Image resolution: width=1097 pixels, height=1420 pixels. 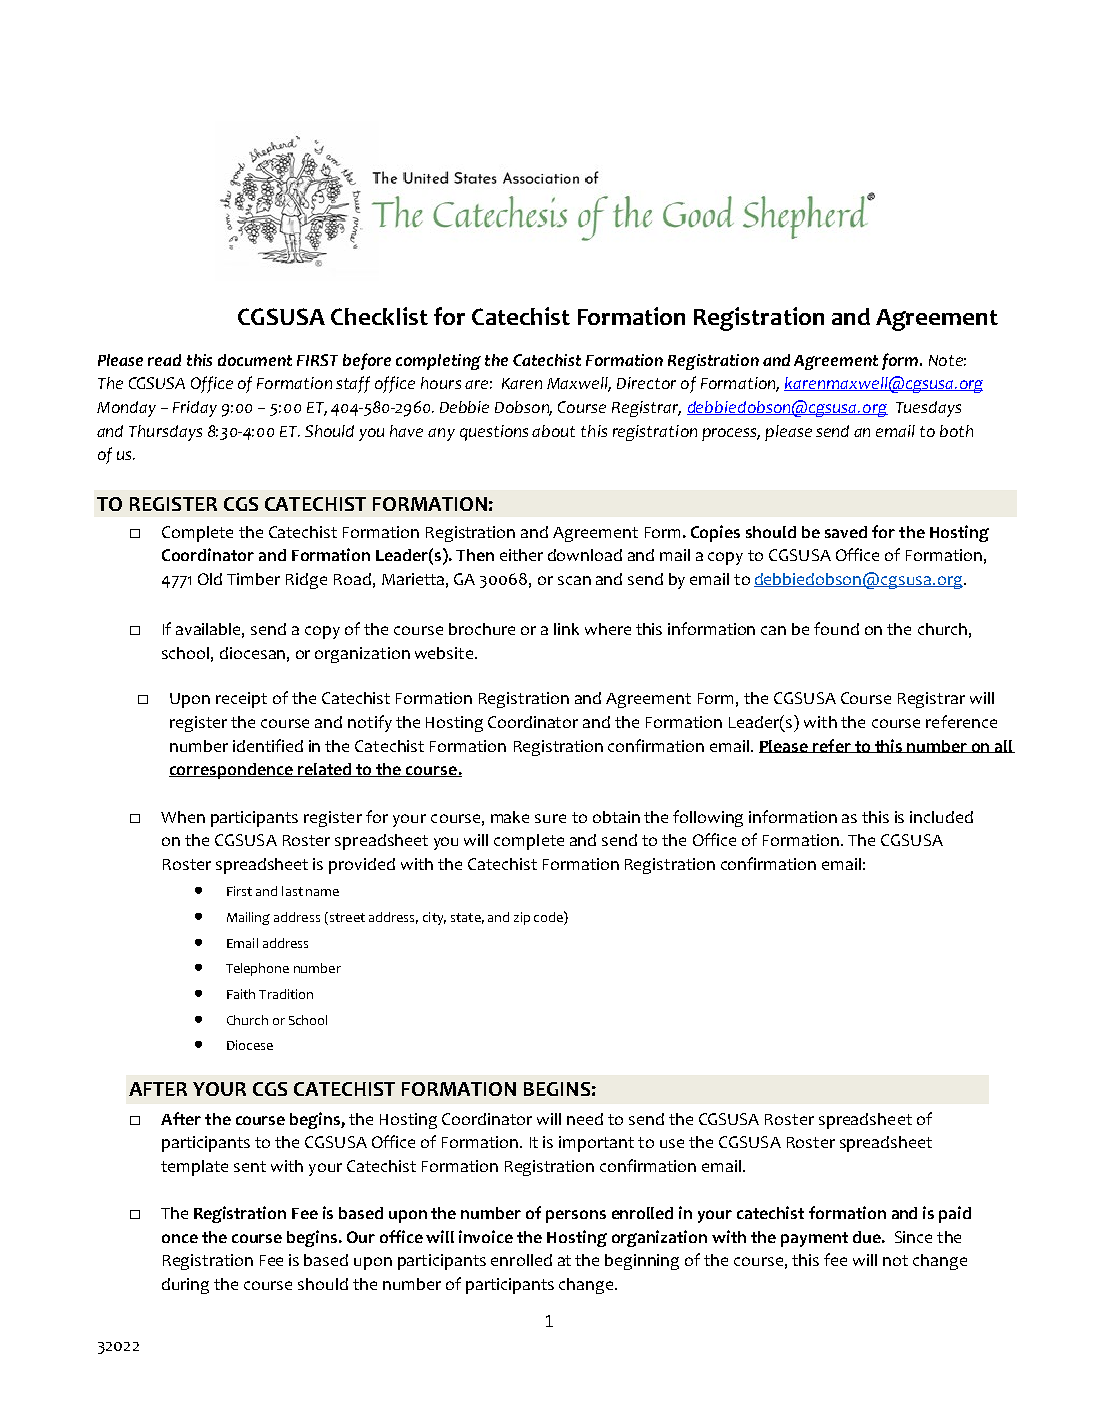 I want to click on sure, so click(x=550, y=818).
